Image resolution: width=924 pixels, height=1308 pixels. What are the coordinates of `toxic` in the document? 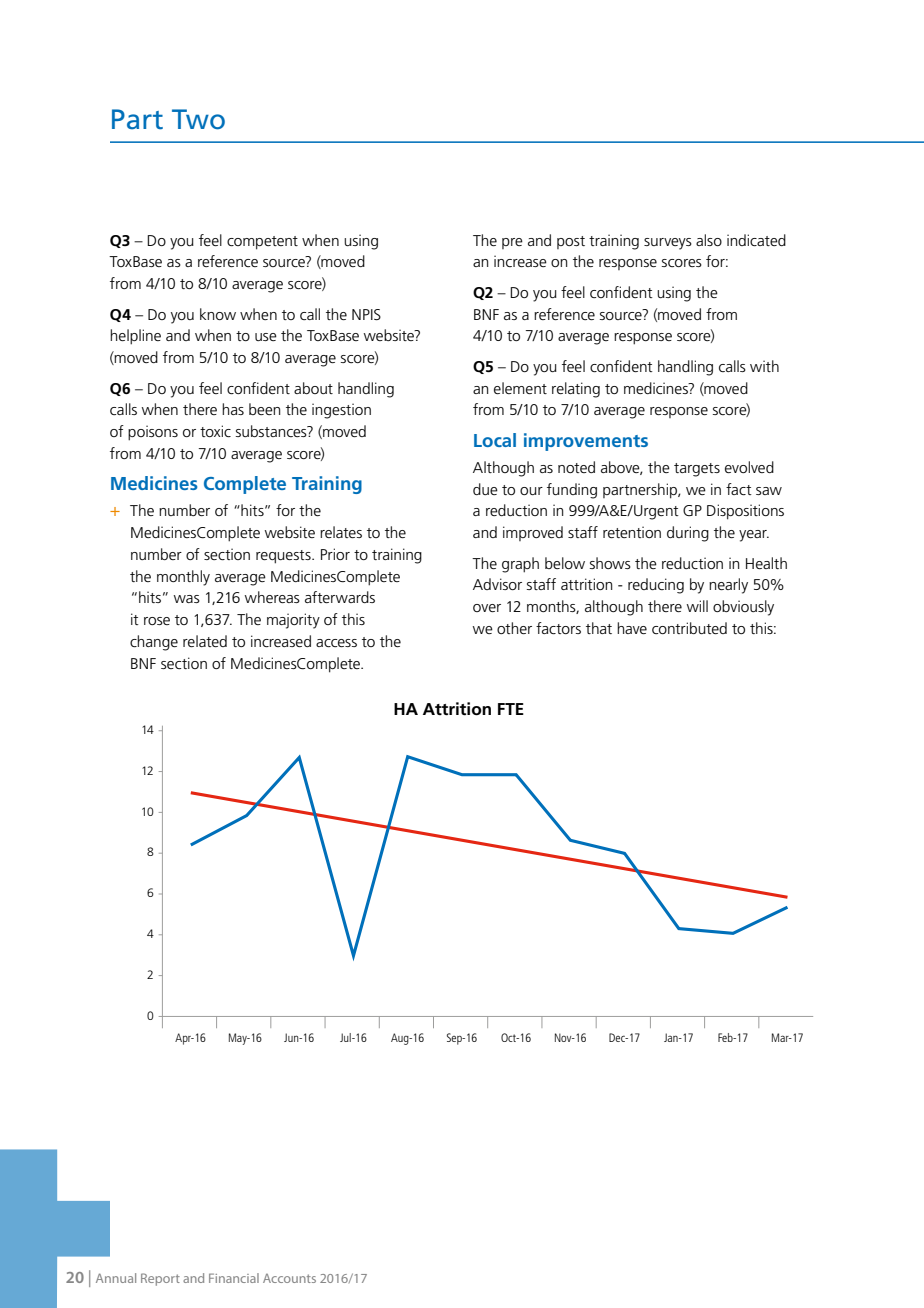 It's located at (215, 431).
